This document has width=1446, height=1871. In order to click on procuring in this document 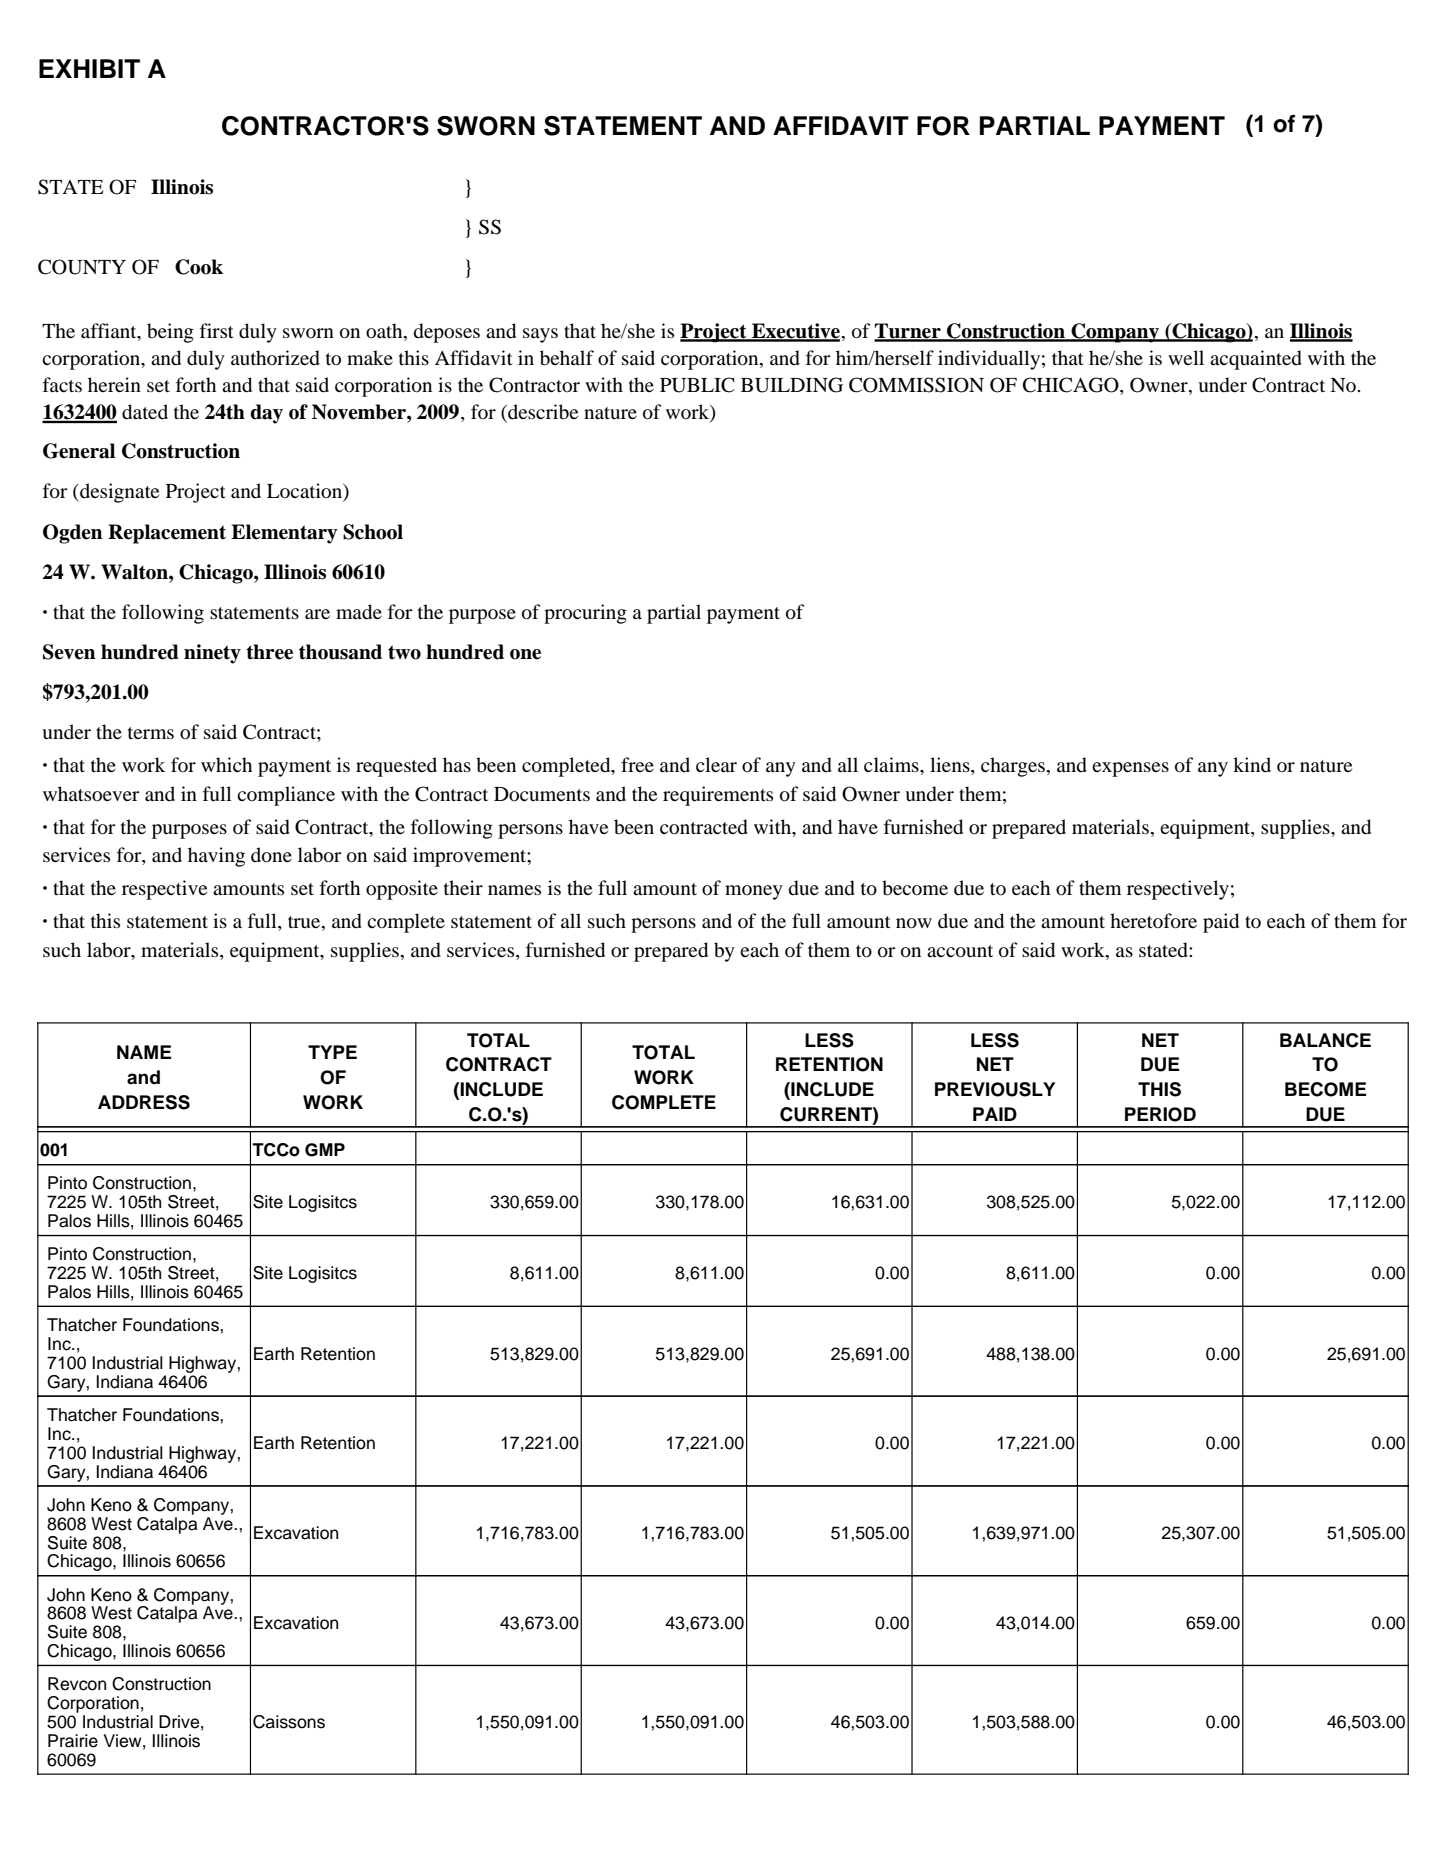, I will do `click(585, 614)`.
